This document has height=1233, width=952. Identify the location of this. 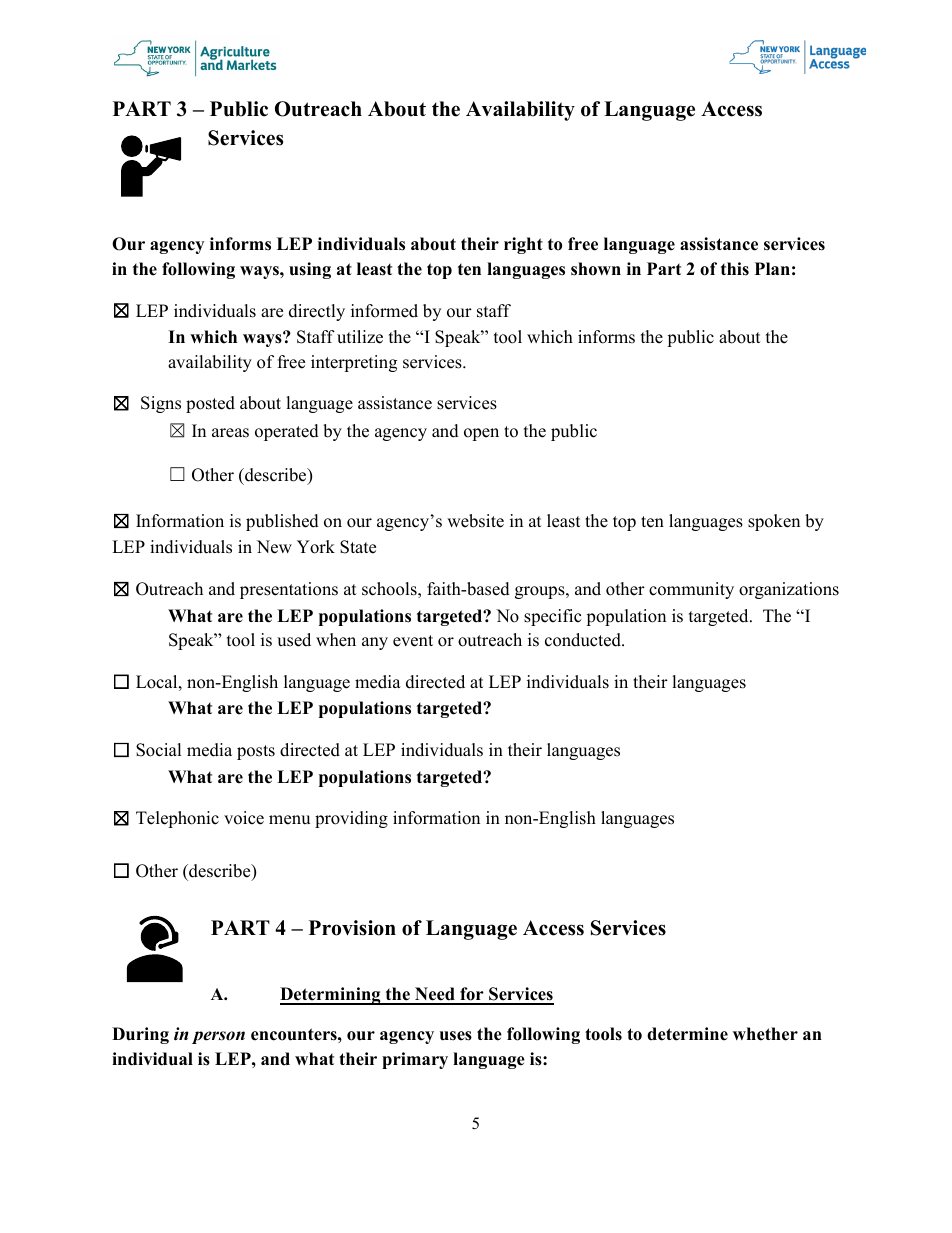
(735, 269).
